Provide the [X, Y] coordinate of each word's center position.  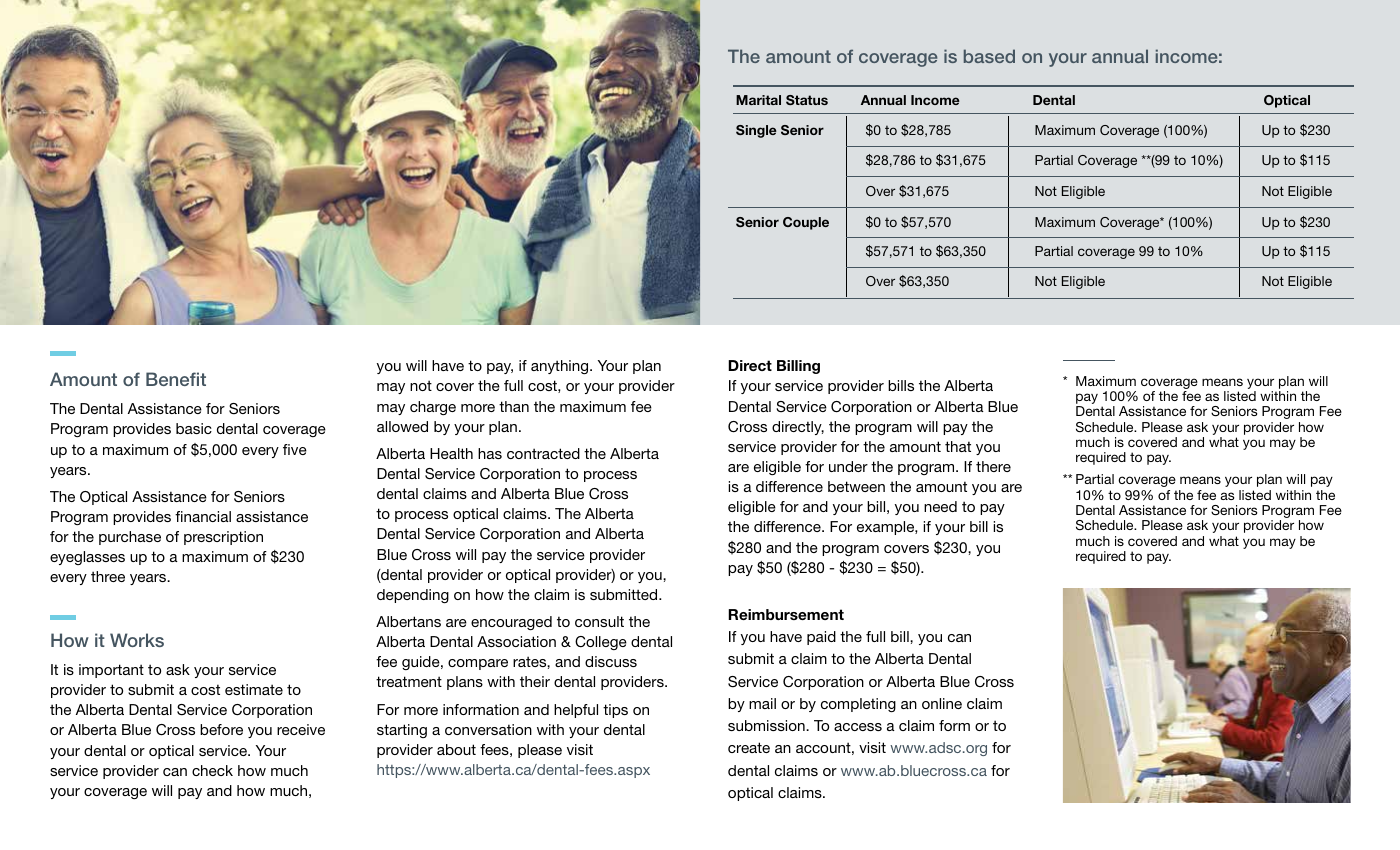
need [940, 506]
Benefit [176, 379]
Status [807, 100]
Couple [806, 223]
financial [203, 516]
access [858, 727]
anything [561, 367]
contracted [543, 453]
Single [756, 131]
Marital [758, 100]
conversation [488, 729]
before [221, 729]
